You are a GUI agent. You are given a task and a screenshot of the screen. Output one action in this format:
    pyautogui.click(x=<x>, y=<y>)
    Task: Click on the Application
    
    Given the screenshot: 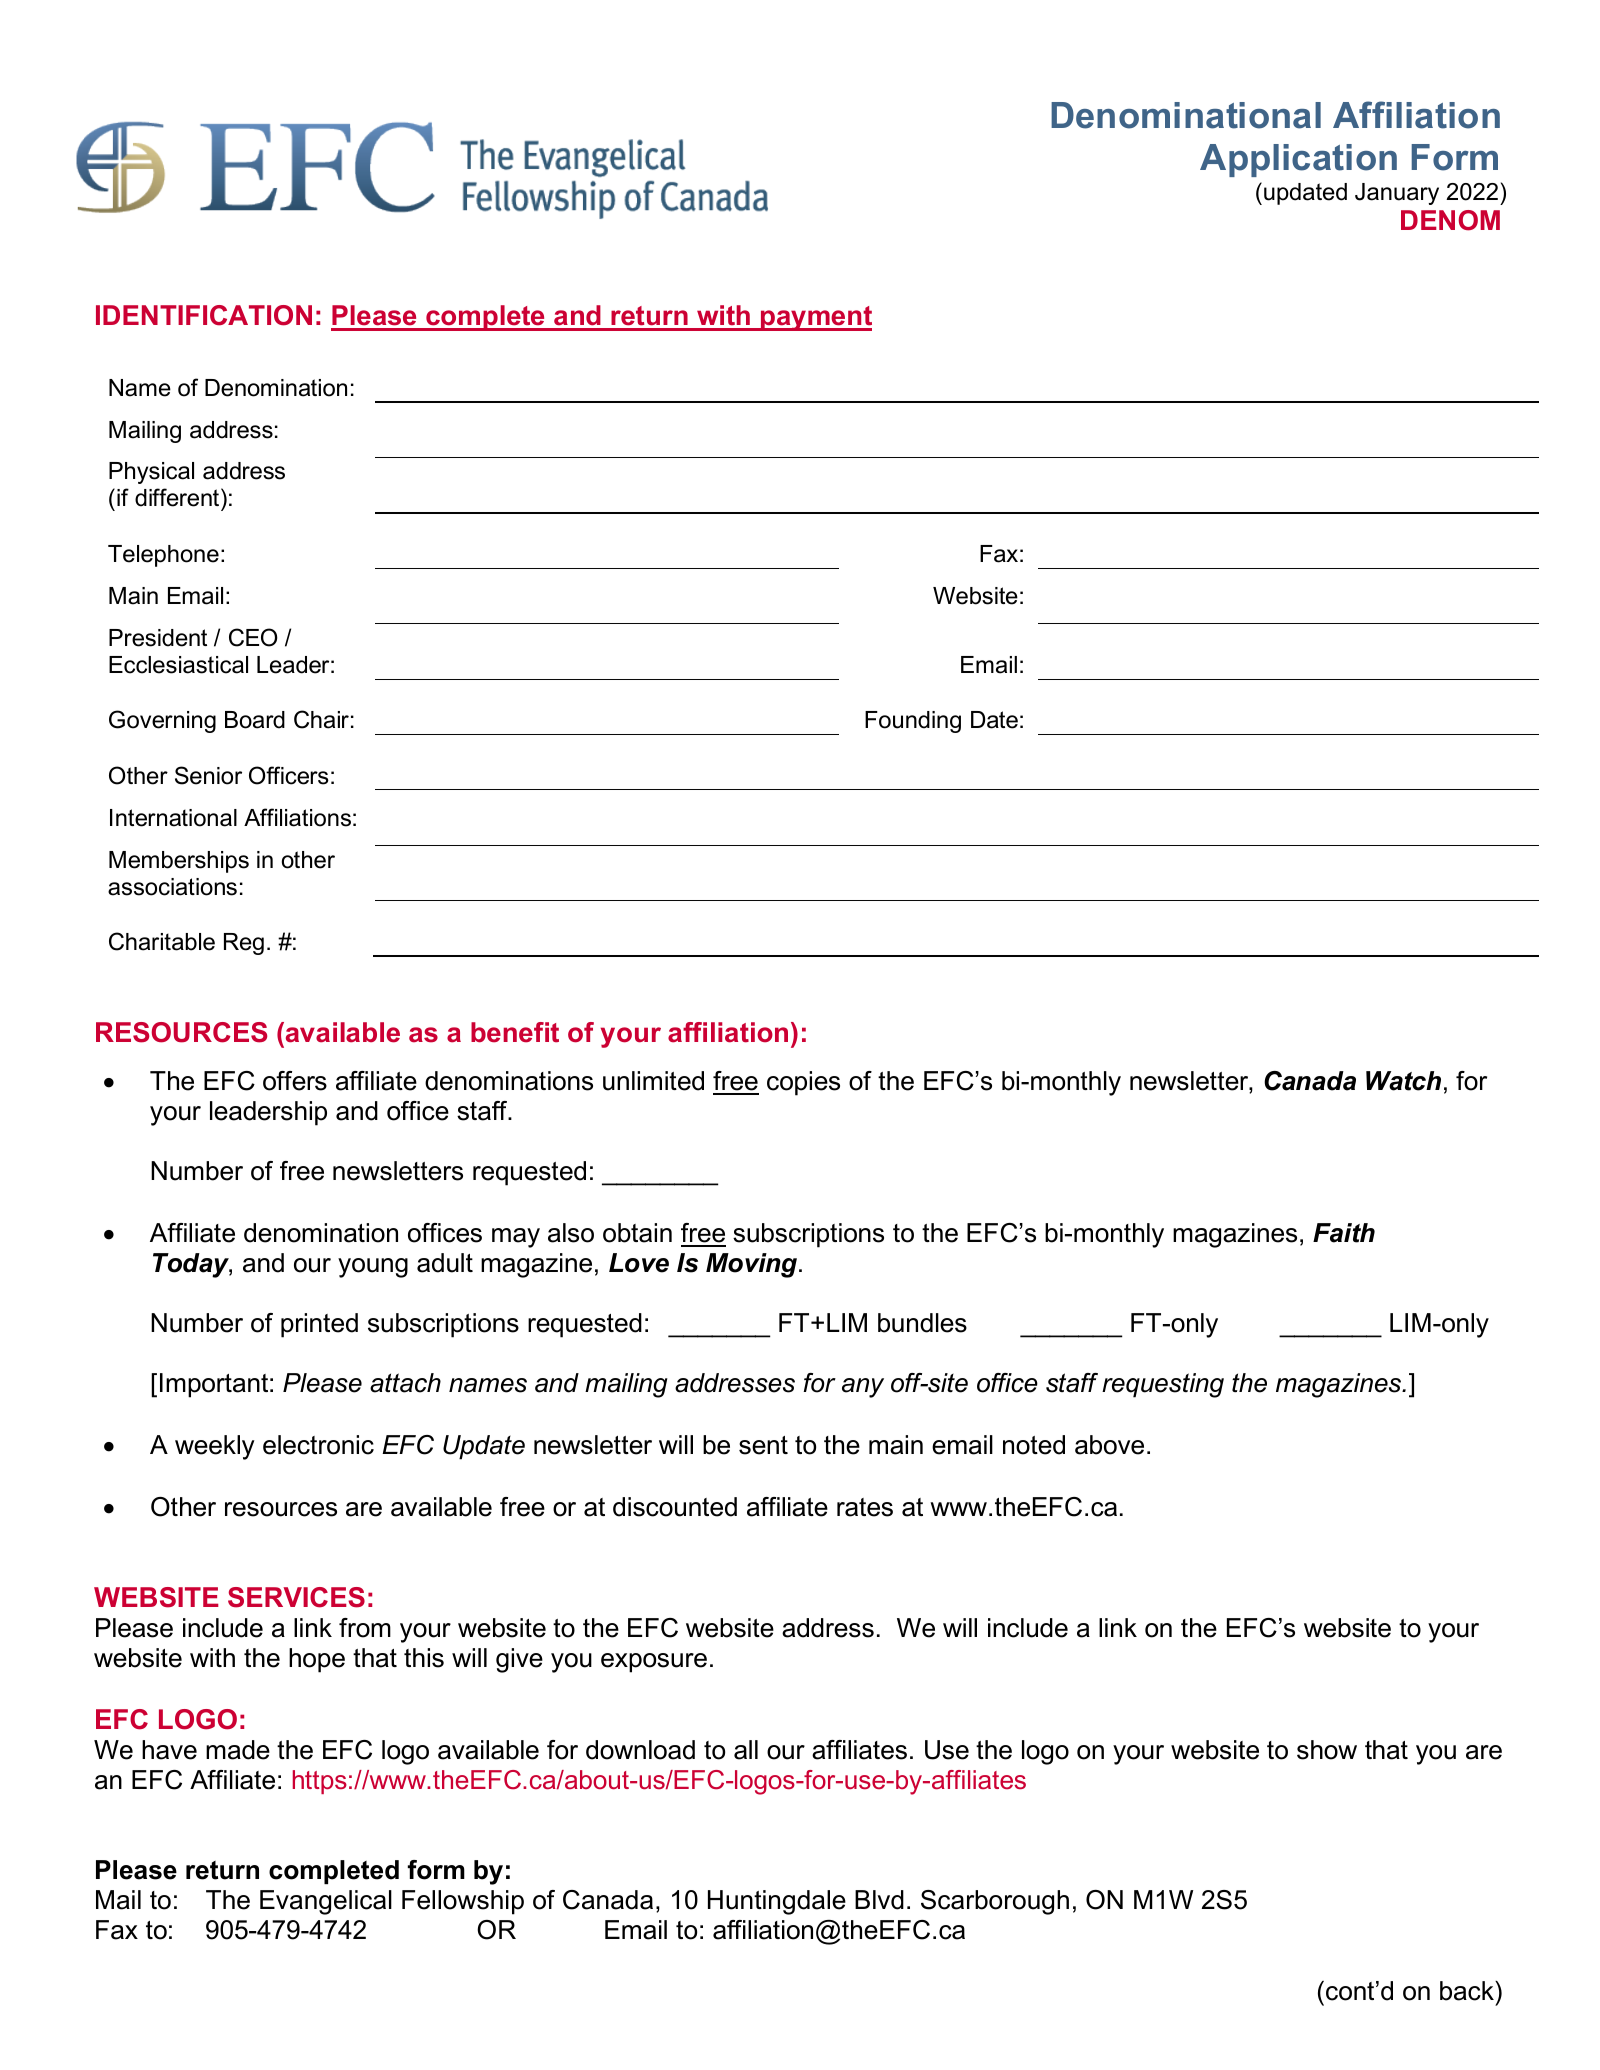 What is the action you would take?
    pyautogui.click(x=1298, y=160)
